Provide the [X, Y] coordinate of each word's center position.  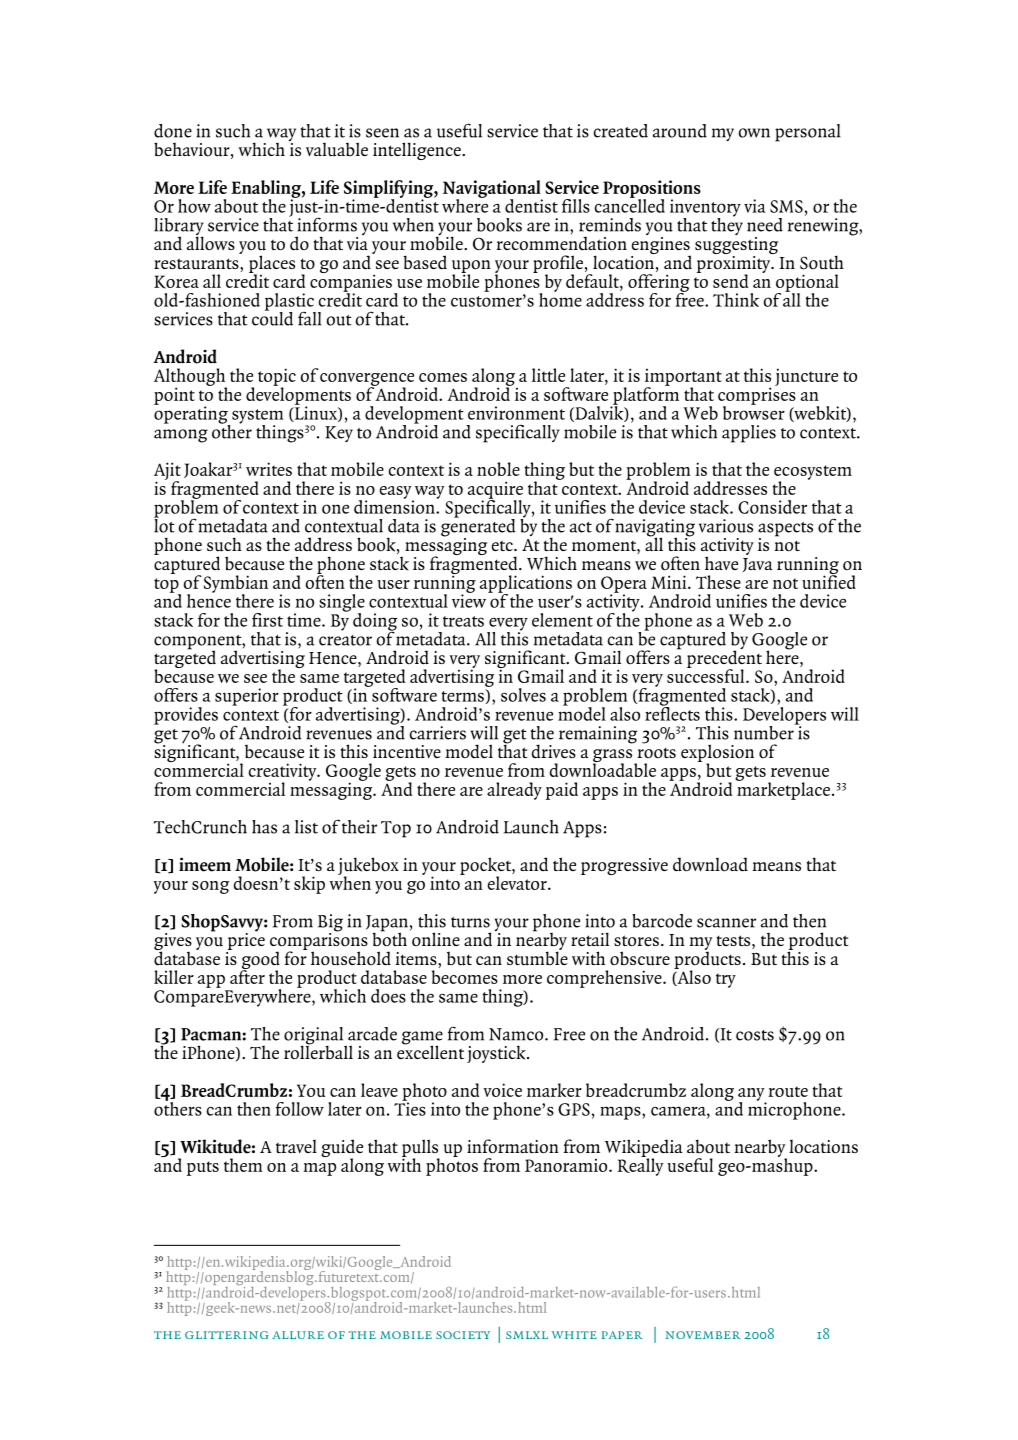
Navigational [493, 190]
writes [269, 469]
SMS [786, 206]
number [765, 731]
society [463, 1335]
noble [498, 469]
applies [749, 434]
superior [247, 697]
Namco [517, 1034]
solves [523, 695]
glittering [227, 1335]
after [247, 976]
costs [755, 1035]
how [194, 206]
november [703, 1335]
